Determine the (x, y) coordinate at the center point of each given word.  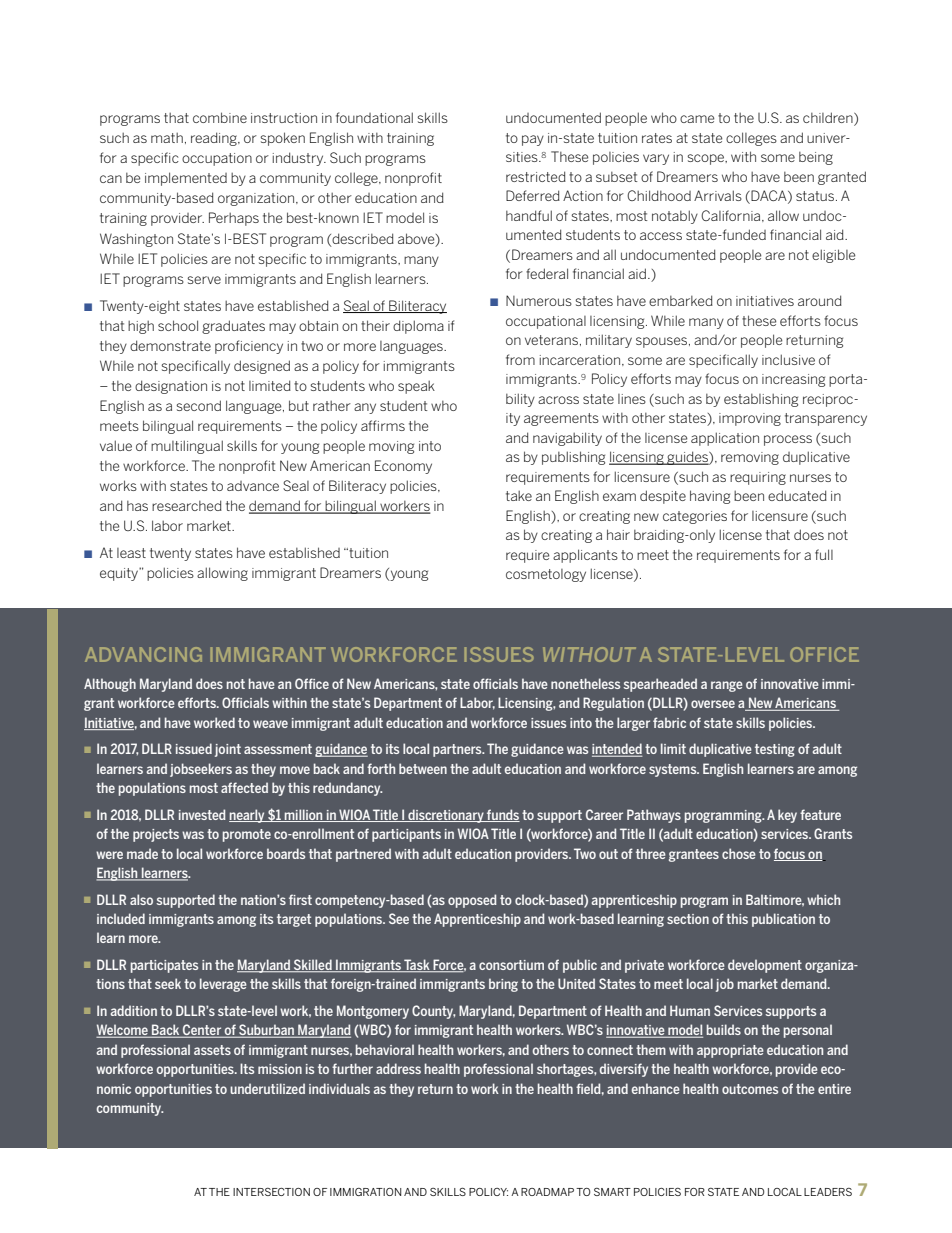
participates (164, 966)
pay (533, 140)
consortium (511, 965)
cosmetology (546, 575)
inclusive (788, 359)
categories (695, 517)
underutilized (267, 1088)
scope (707, 159)
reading (215, 139)
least (131, 553)
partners (458, 750)
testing (775, 750)
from (520, 359)
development (765, 966)
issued (194, 748)
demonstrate (170, 345)
